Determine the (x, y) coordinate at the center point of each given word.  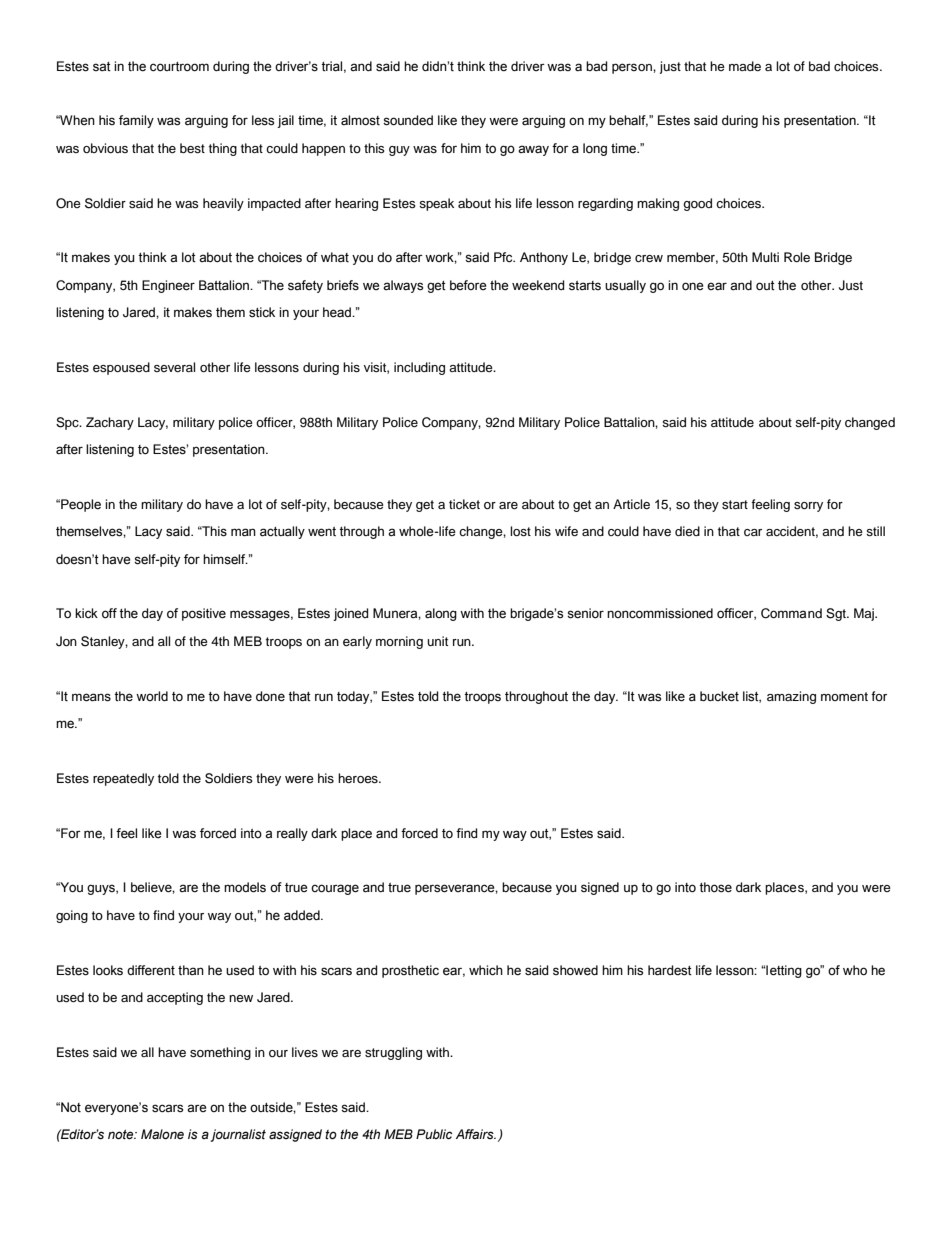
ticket (464, 504)
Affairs (476, 1134)
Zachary (110, 423)
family (136, 121)
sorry (808, 507)
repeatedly (123, 779)
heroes (359, 778)
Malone (162, 1134)
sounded (408, 120)
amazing (791, 697)
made (745, 66)
